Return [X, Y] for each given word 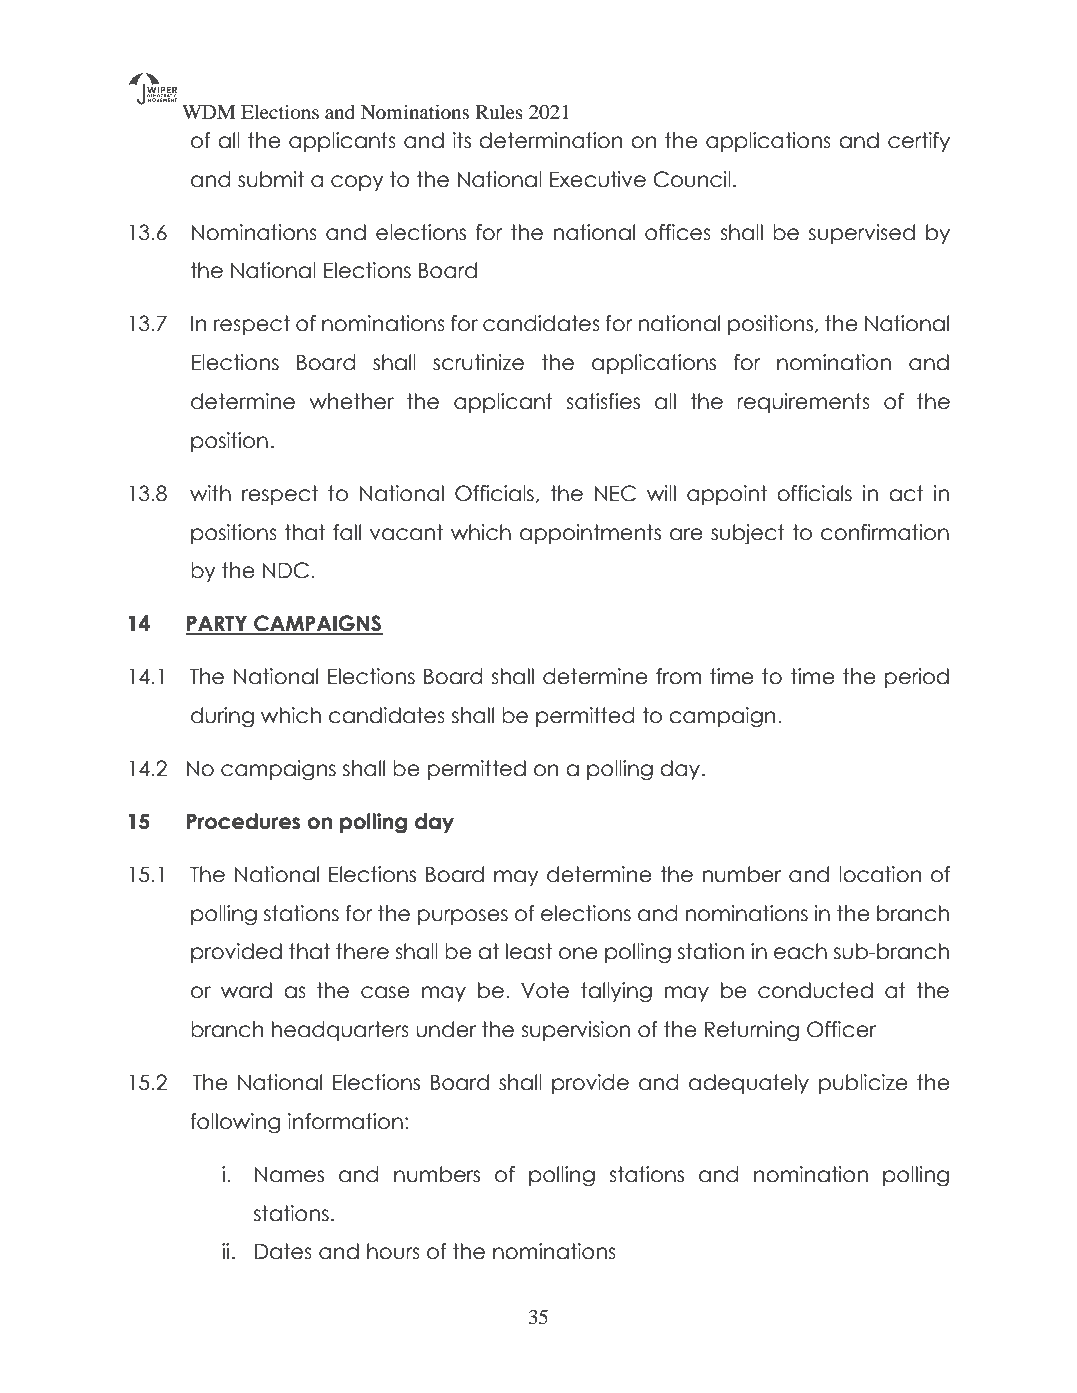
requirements [803, 403]
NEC [615, 493]
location [880, 874]
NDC [286, 570]
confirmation [885, 532]
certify [919, 142]
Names [289, 1175]
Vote [545, 990]
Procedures [244, 821]
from [678, 676]
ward [246, 990]
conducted [815, 990]
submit [271, 179]
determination [550, 140]
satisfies [603, 401]
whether [351, 401]
